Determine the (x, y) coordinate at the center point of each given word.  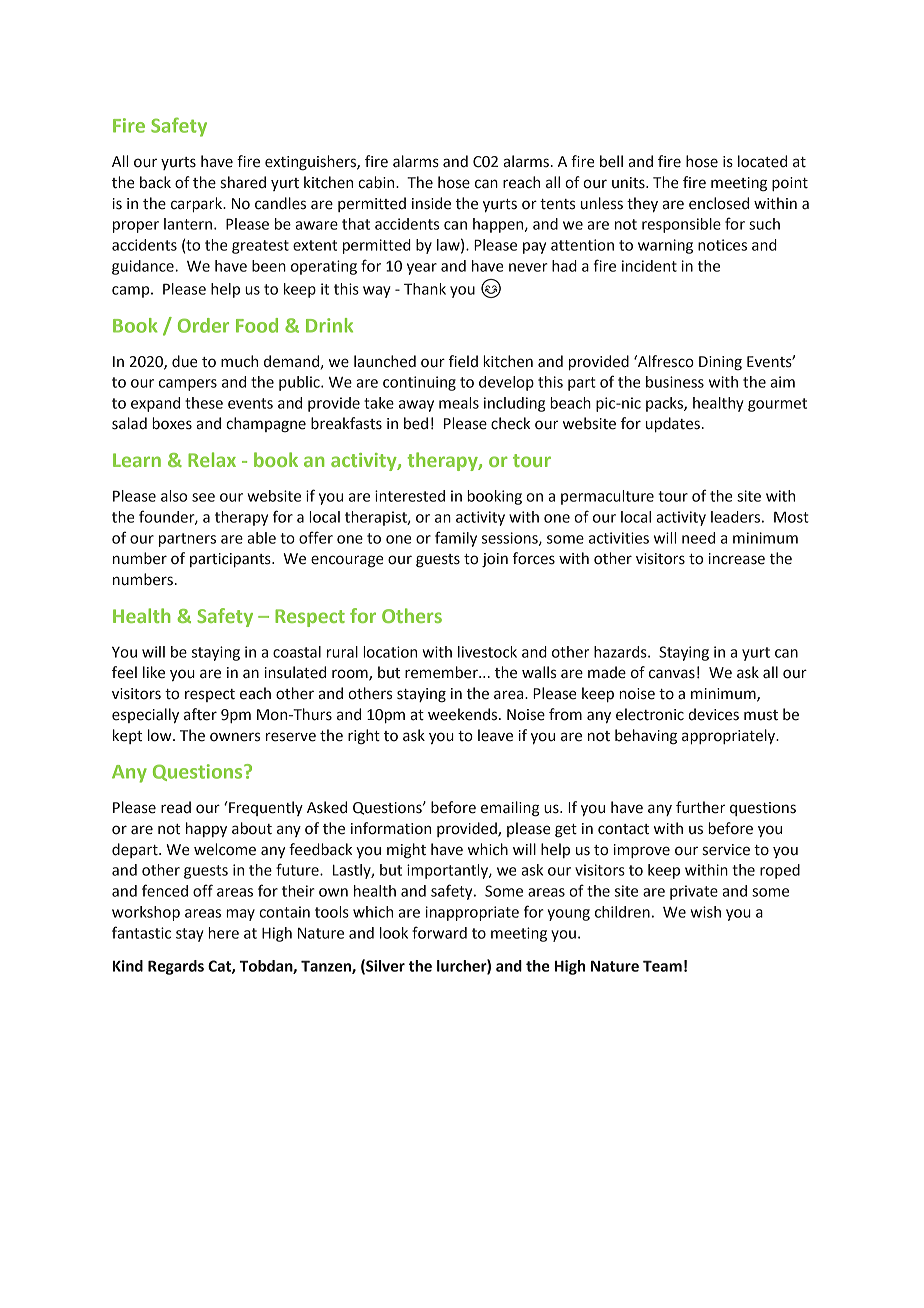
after (200, 714)
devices (714, 714)
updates (673, 424)
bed (416, 423)
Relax (212, 459)
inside (431, 203)
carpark (198, 204)
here (223, 933)
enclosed (719, 203)
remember (442, 672)
